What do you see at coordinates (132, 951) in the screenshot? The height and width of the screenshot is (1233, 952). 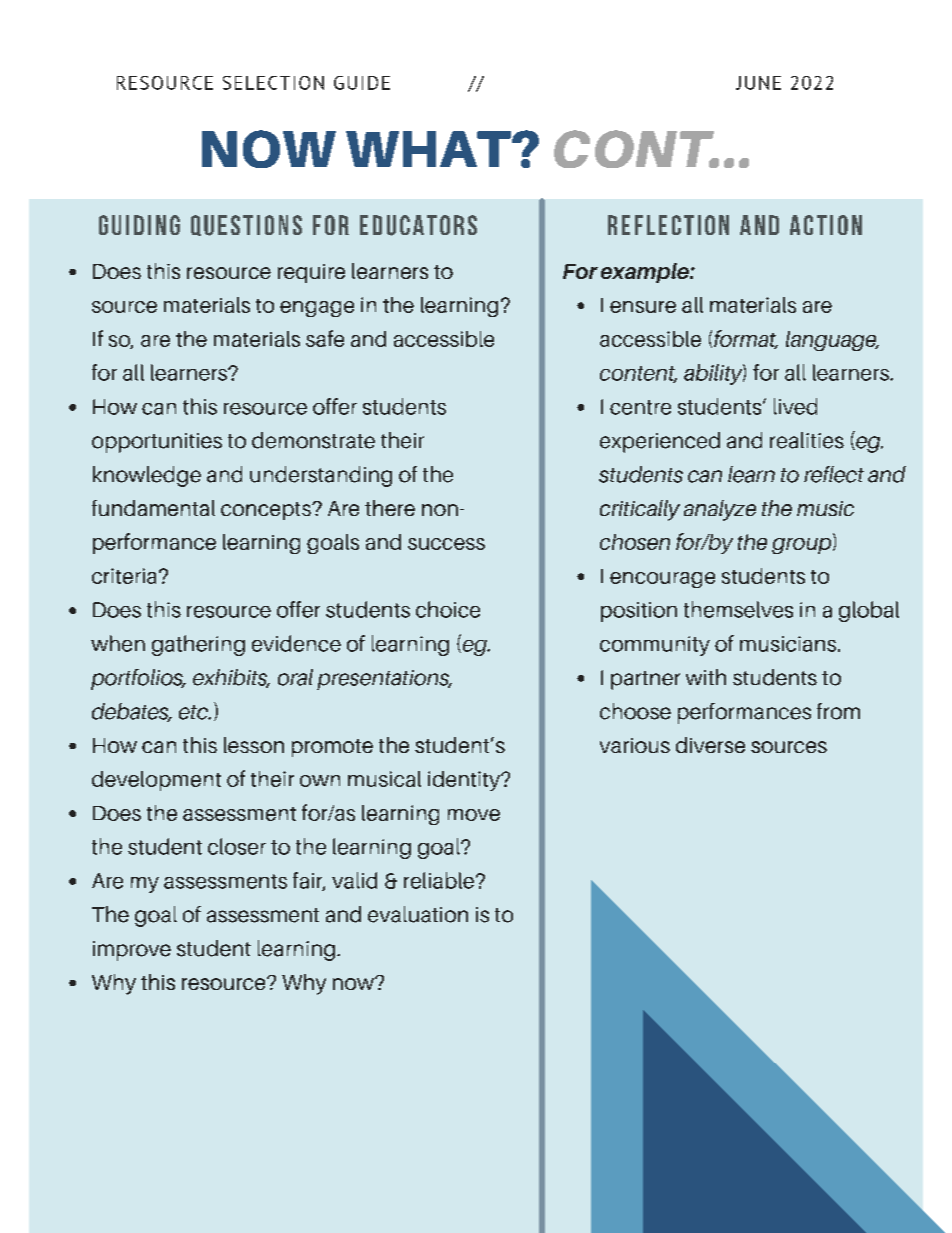 I see `improve` at bounding box center [132, 951].
